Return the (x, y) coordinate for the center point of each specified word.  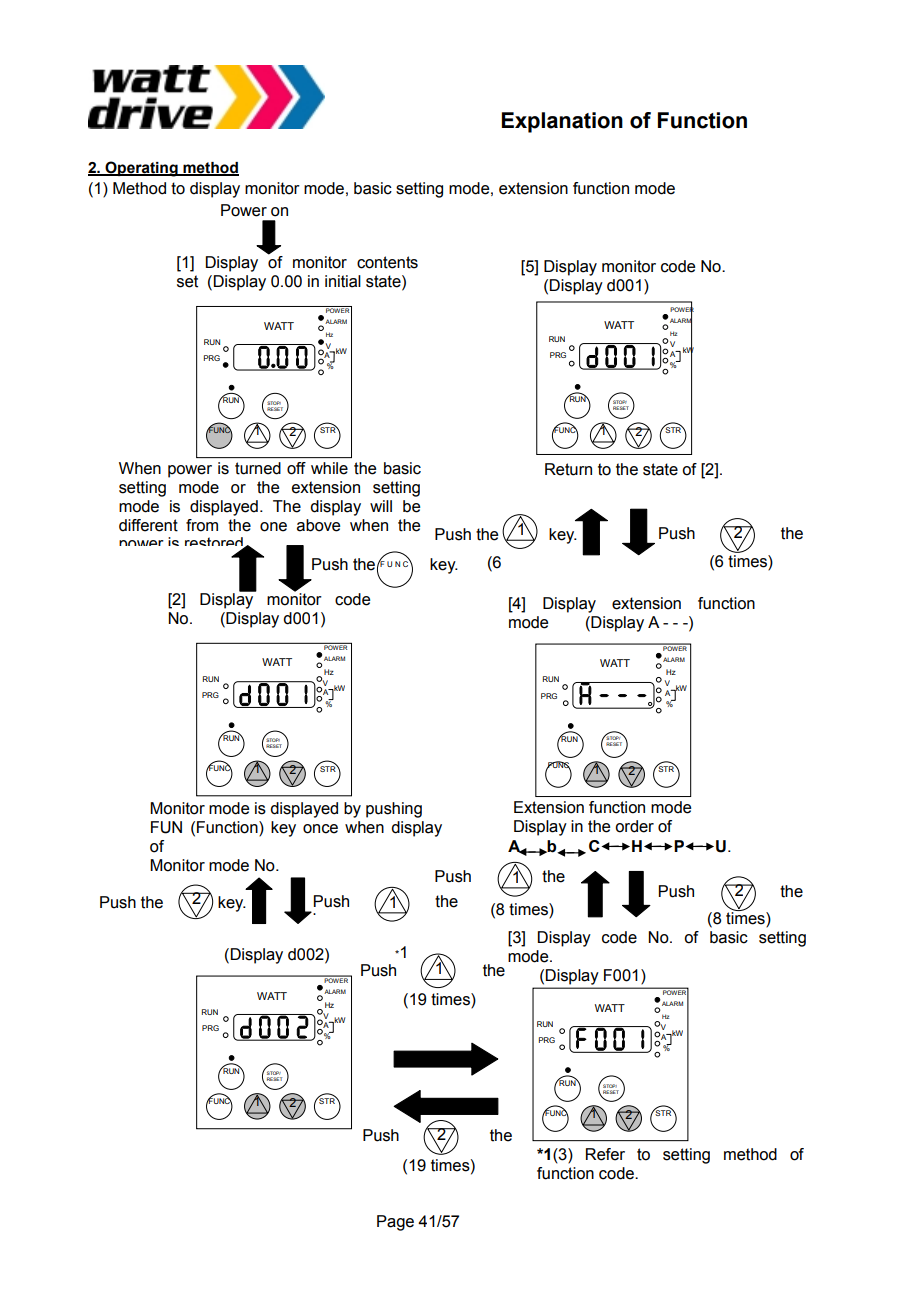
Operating (141, 169)
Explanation (562, 122)
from (202, 525)
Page (395, 1223)
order (634, 826)
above (318, 525)
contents (387, 262)
